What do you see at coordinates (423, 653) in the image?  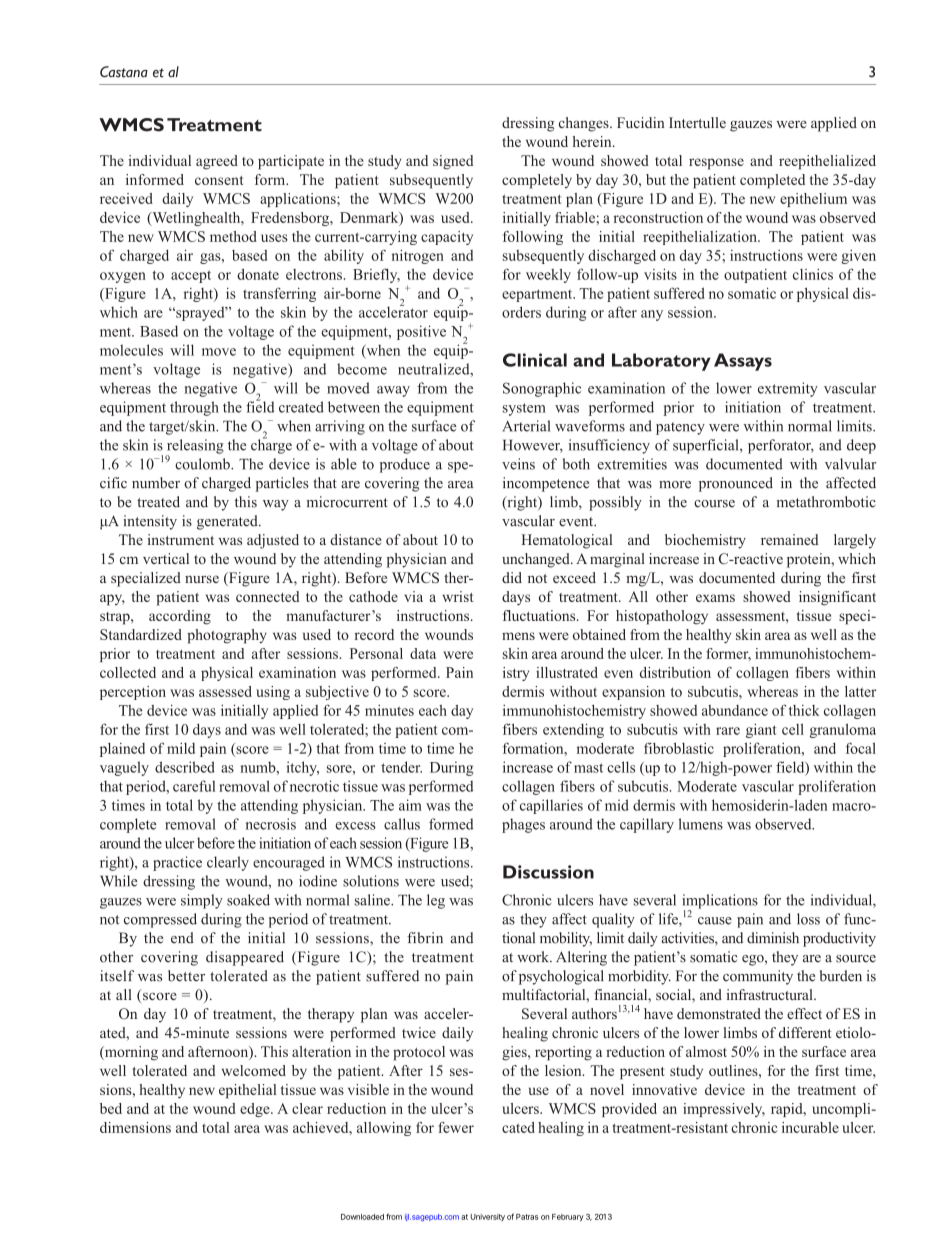 I see `data` at bounding box center [423, 653].
